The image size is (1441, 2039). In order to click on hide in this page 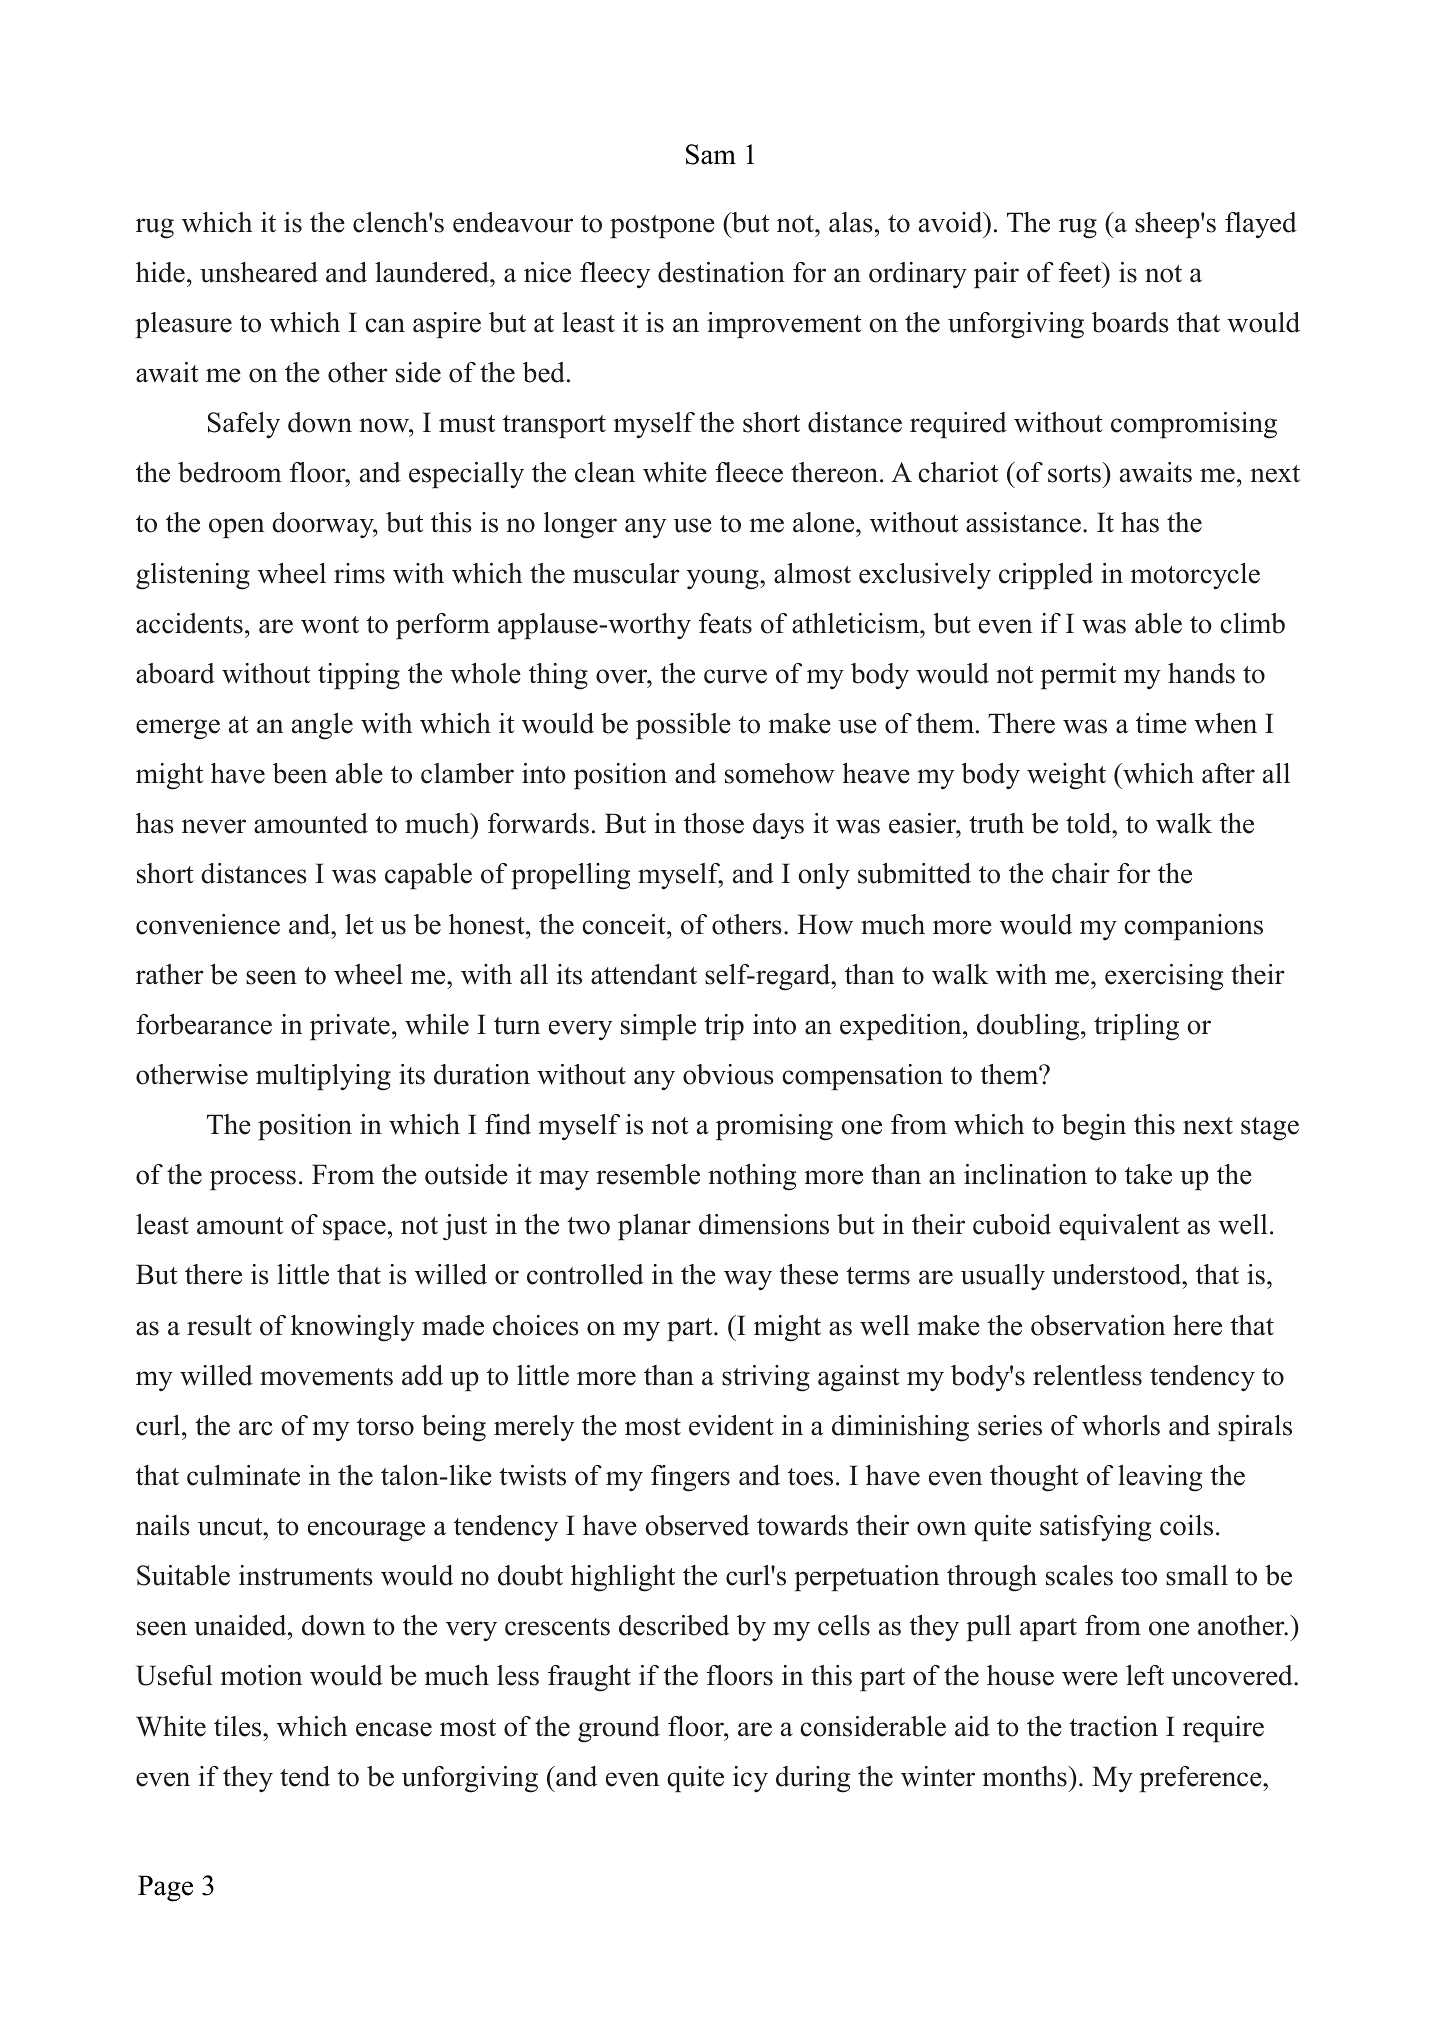, I will do `click(160, 272)`.
